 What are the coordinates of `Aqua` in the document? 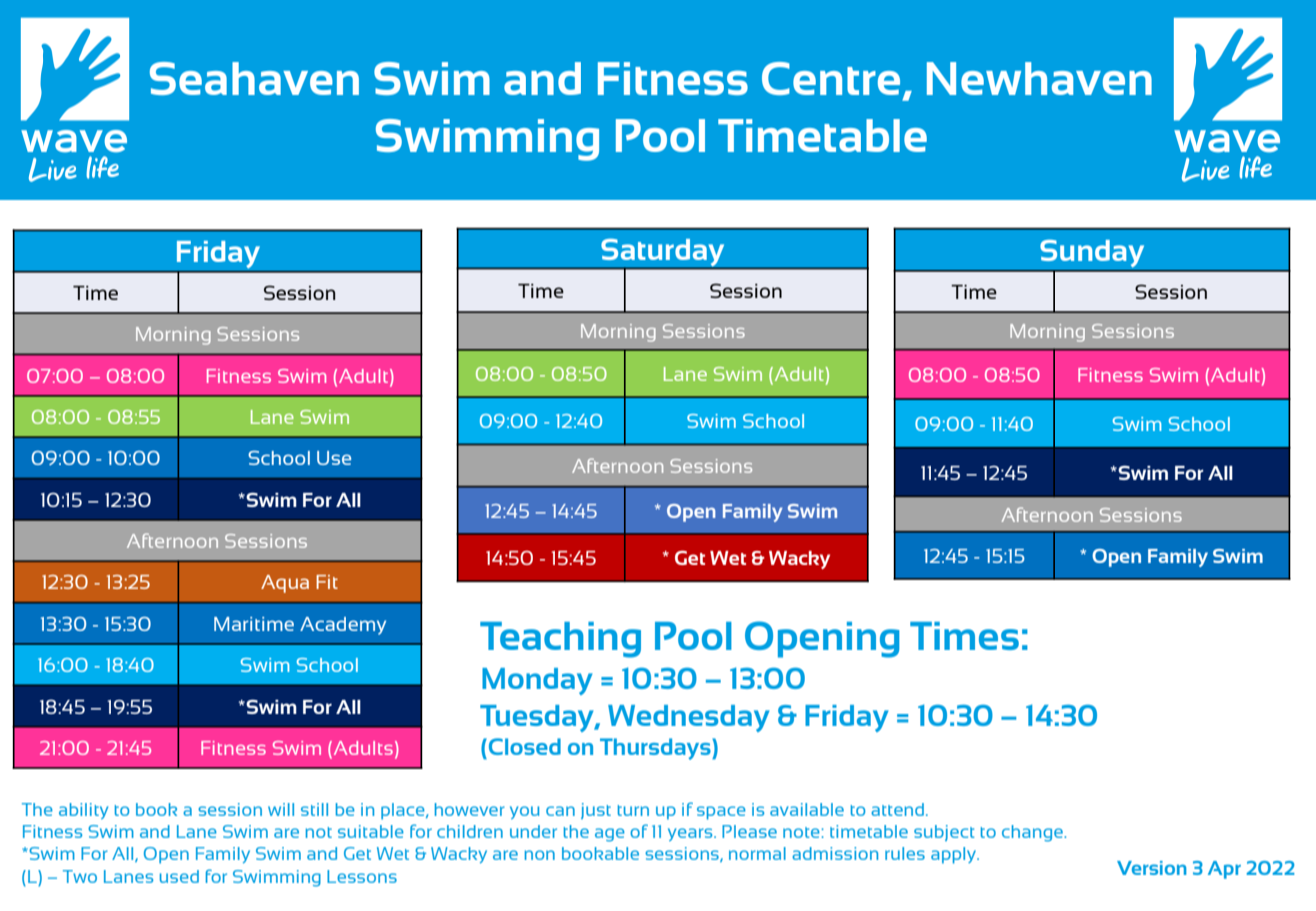 It's located at (285, 584).
